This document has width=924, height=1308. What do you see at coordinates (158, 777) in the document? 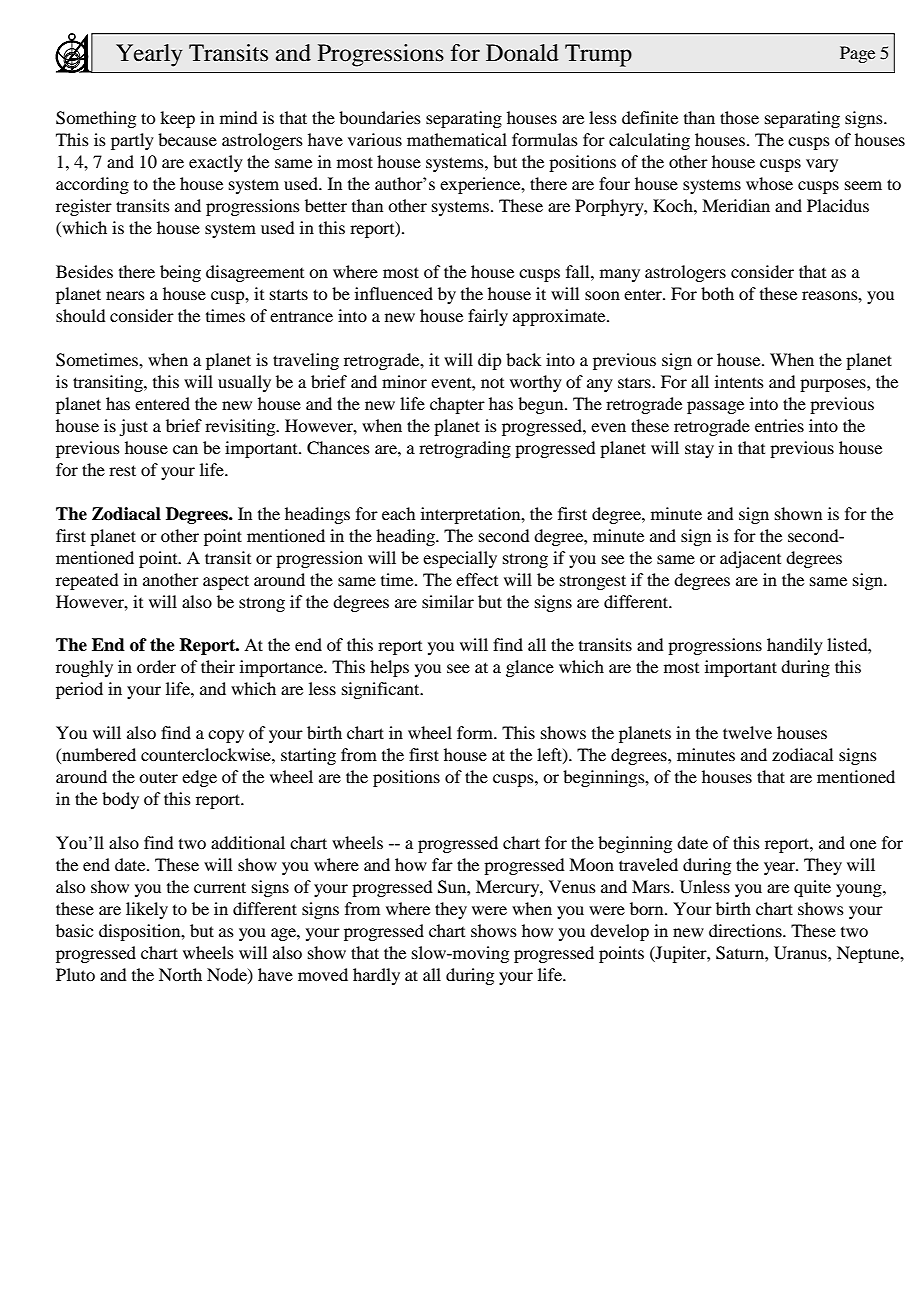
I see `outer` at bounding box center [158, 777].
